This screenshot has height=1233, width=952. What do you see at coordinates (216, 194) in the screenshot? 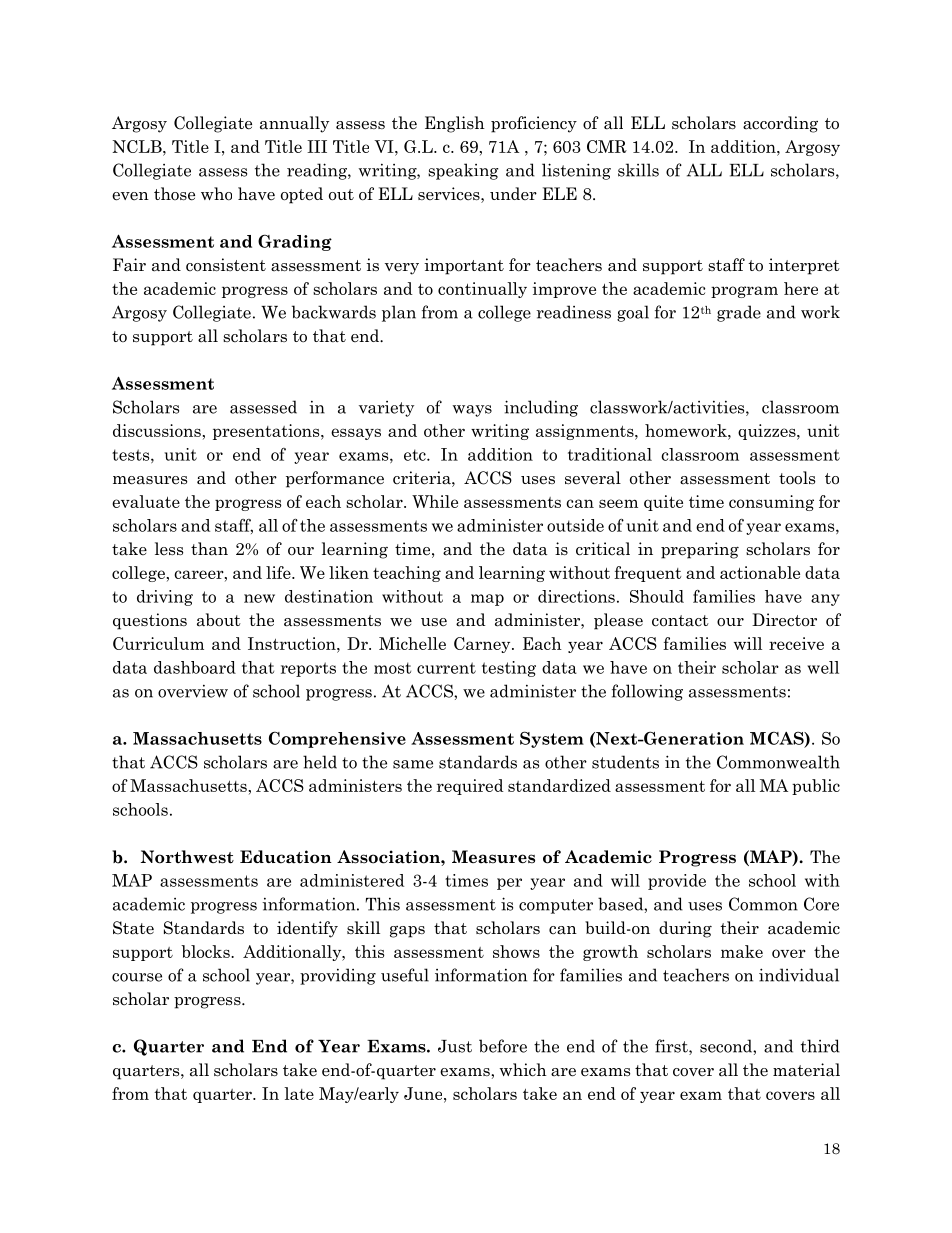
I see `who` at bounding box center [216, 194].
